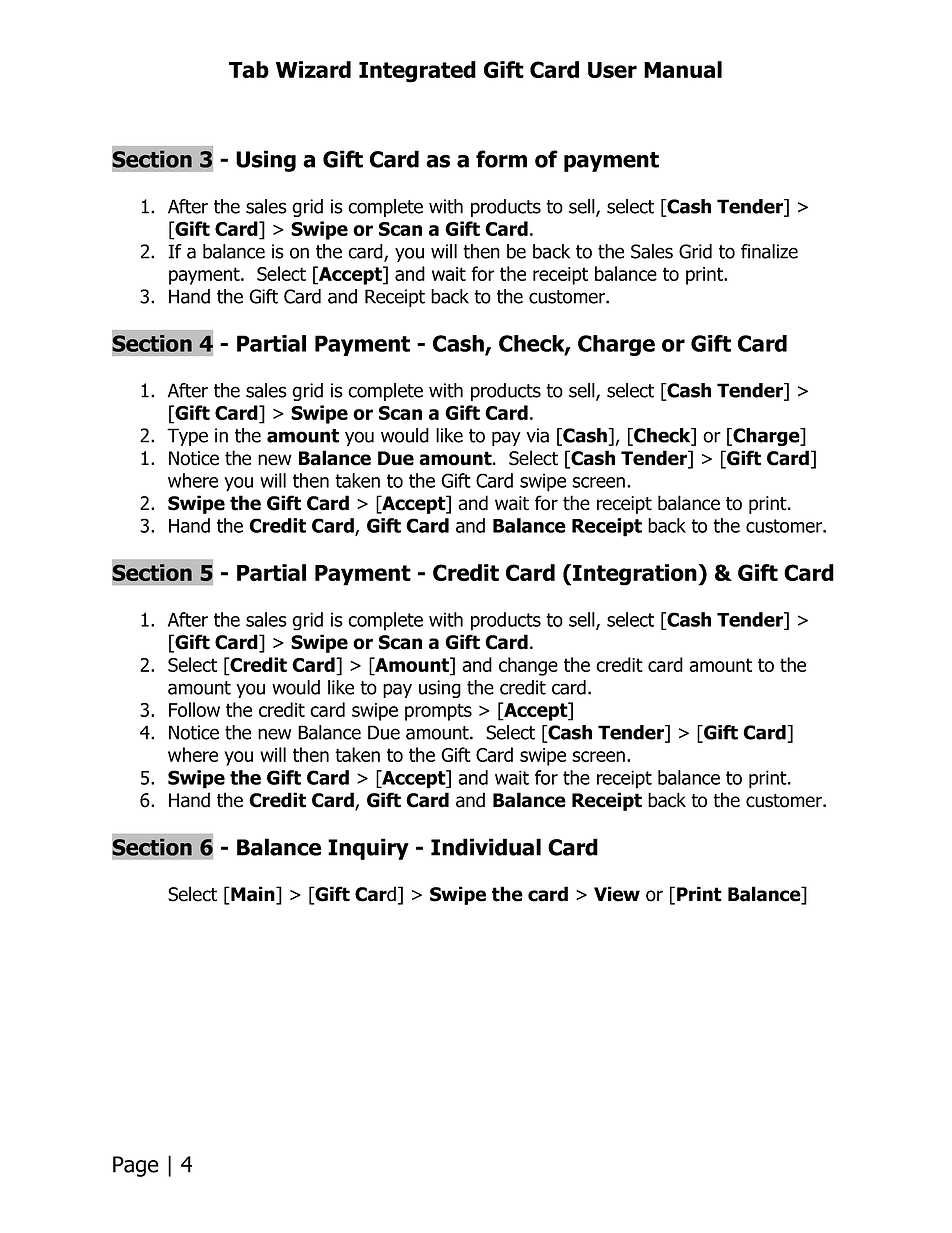 This screenshot has height=1233, width=952. What do you see at coordinates (136, 1166) in the screenshot?
I see `Page` at bounding box center [136, 1166].
